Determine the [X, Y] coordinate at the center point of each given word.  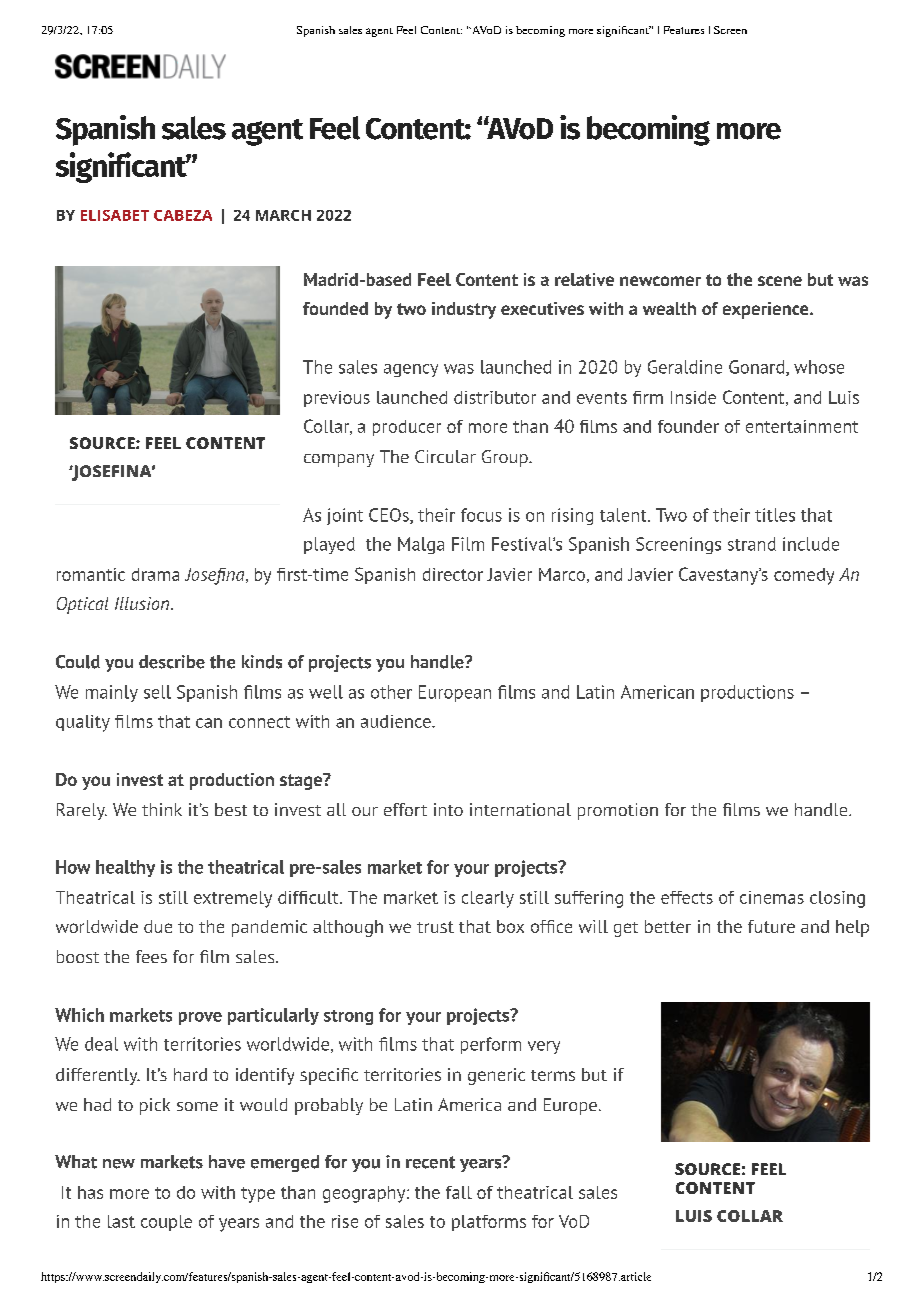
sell [157, 692]
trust [435, 927]
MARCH [283, 215]
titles [775, 515]
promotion [618, 811]
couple [166, 1223]
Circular [445, 456]
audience [397, 721]
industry [464, 310]
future [771, 926]
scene [780, 281]
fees [151, 956]
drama [155, 574]
